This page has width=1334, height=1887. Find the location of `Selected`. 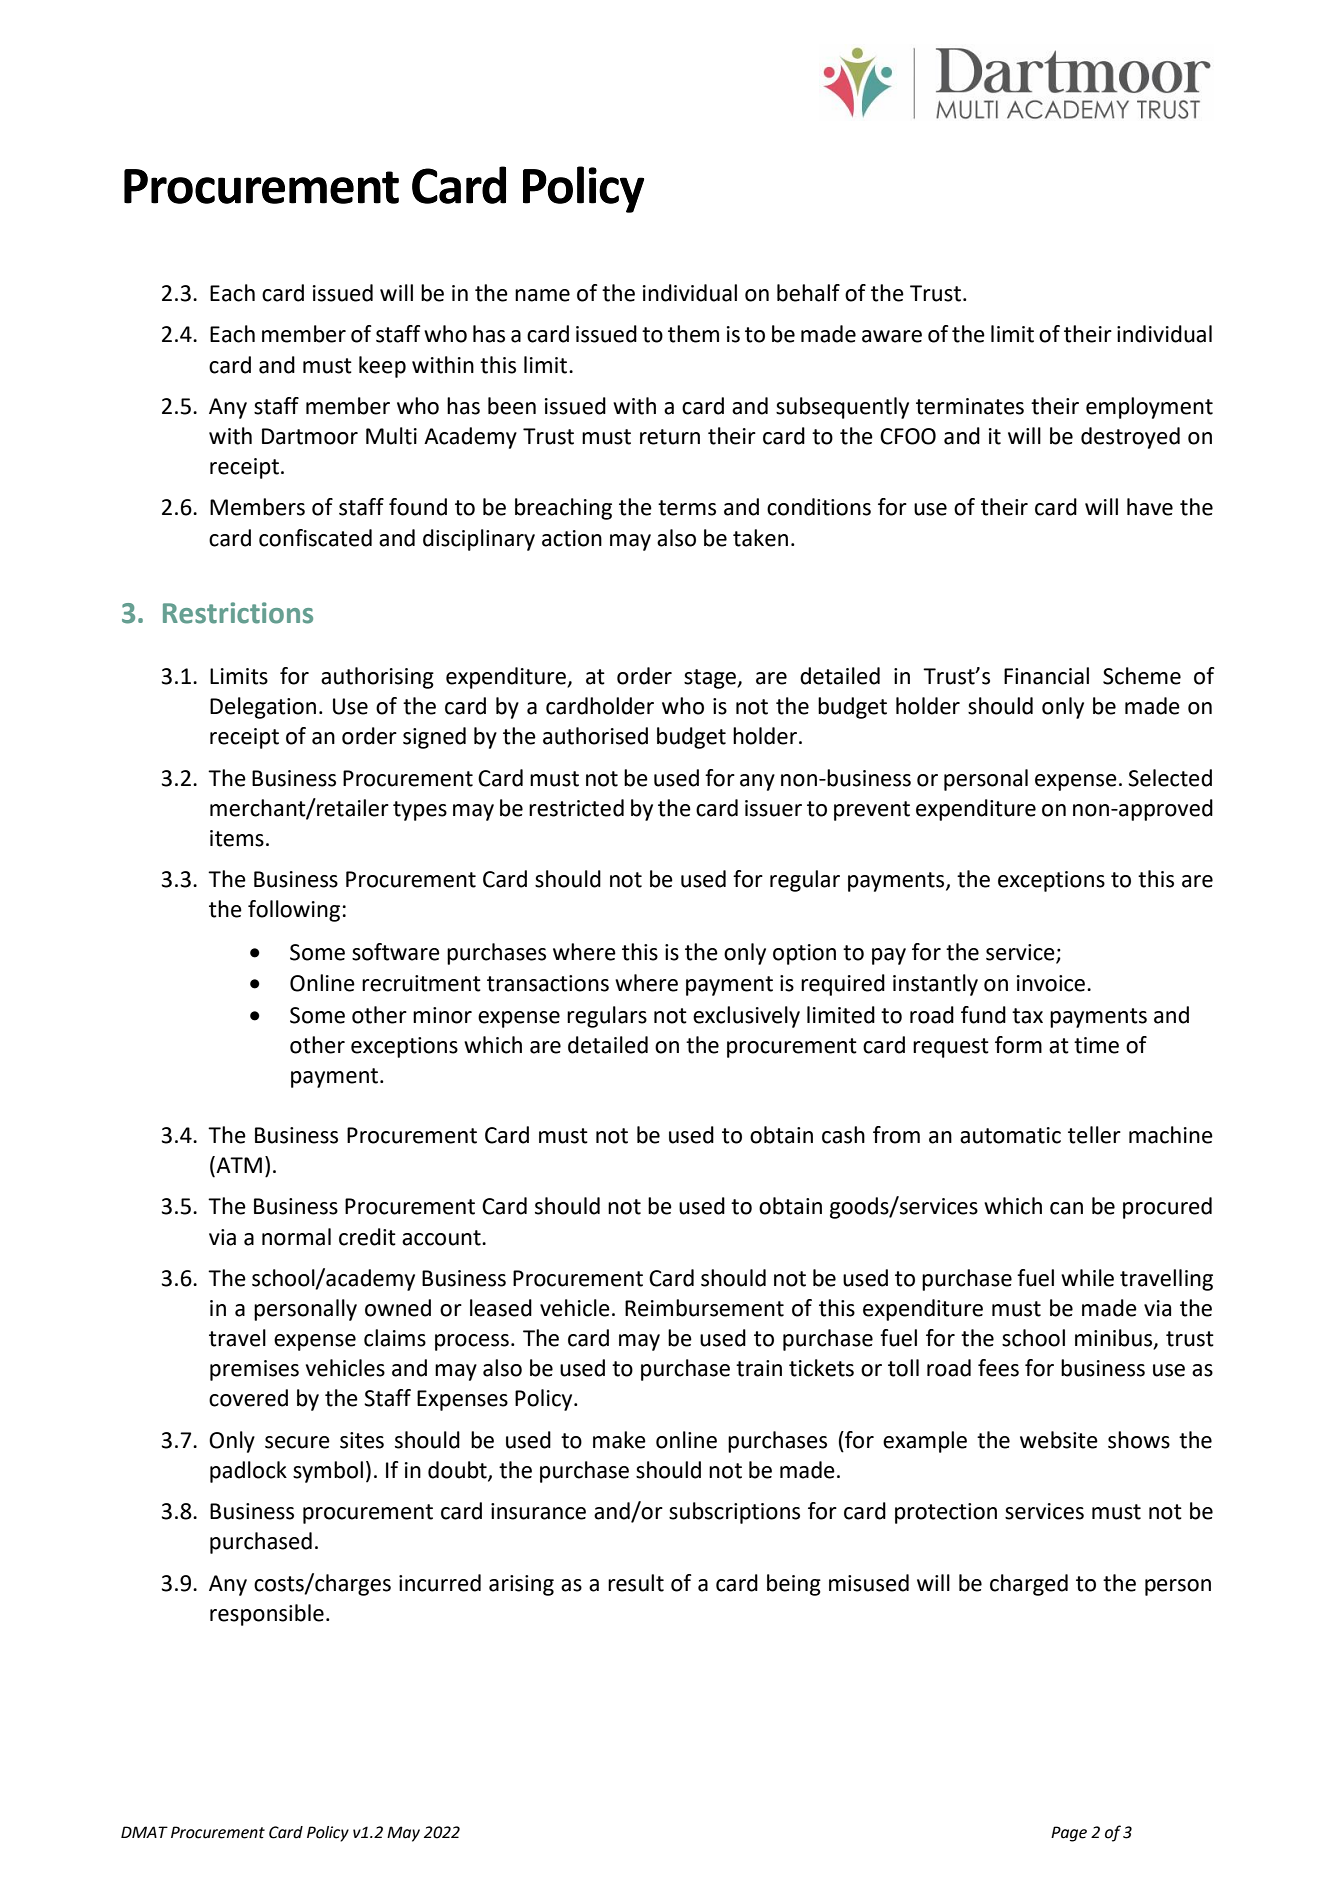

Selected is located at coordinates (1170, 778).
